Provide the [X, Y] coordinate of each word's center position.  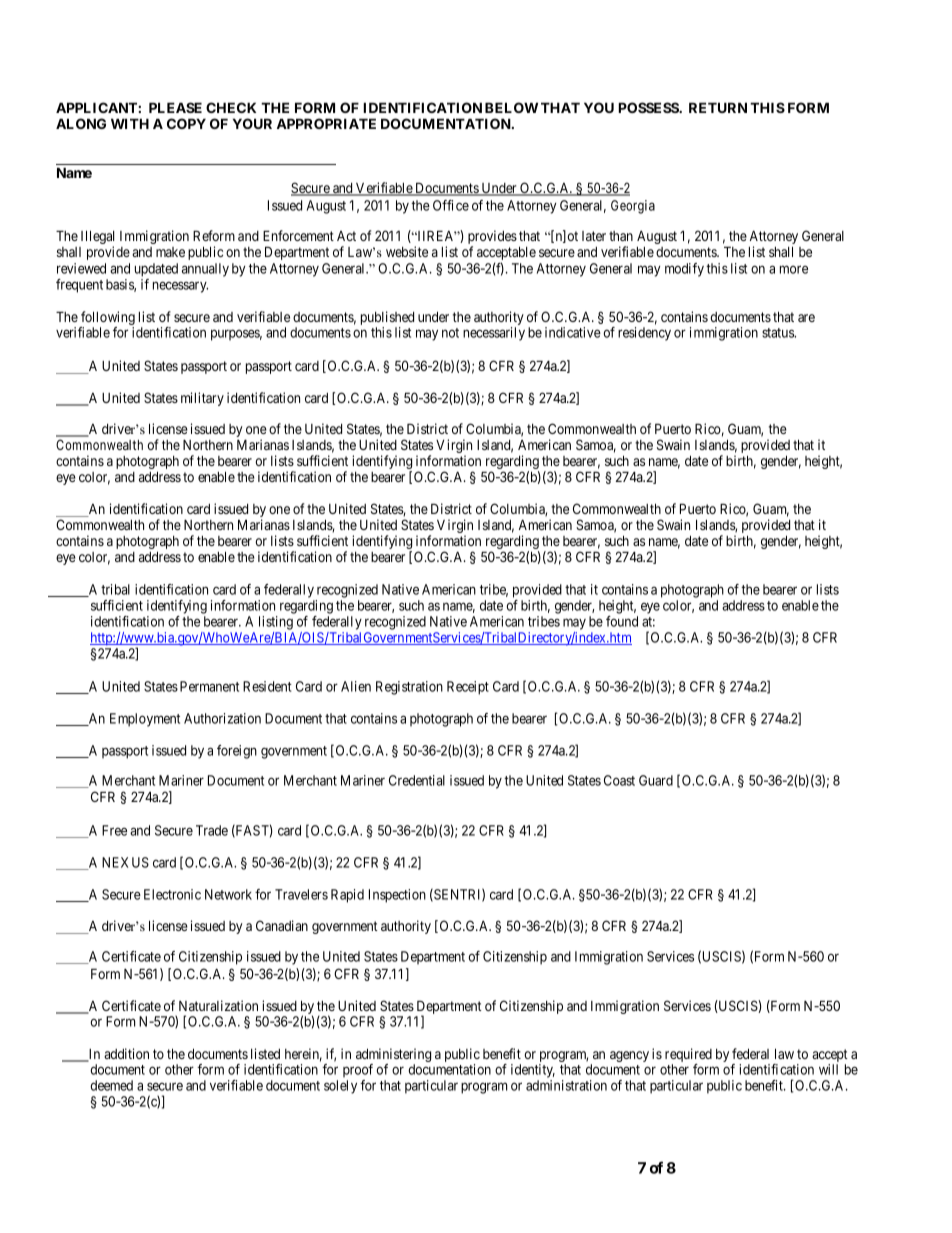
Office [451, 205]
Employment [145, 720]
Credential [417, 780]
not [450, 333]
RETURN [718, 107]
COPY [186, 123]
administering [393, 1056]
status [779, 333]
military [202, 399]
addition [126, 1053]
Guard [656, 780]
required [688, 1056]
